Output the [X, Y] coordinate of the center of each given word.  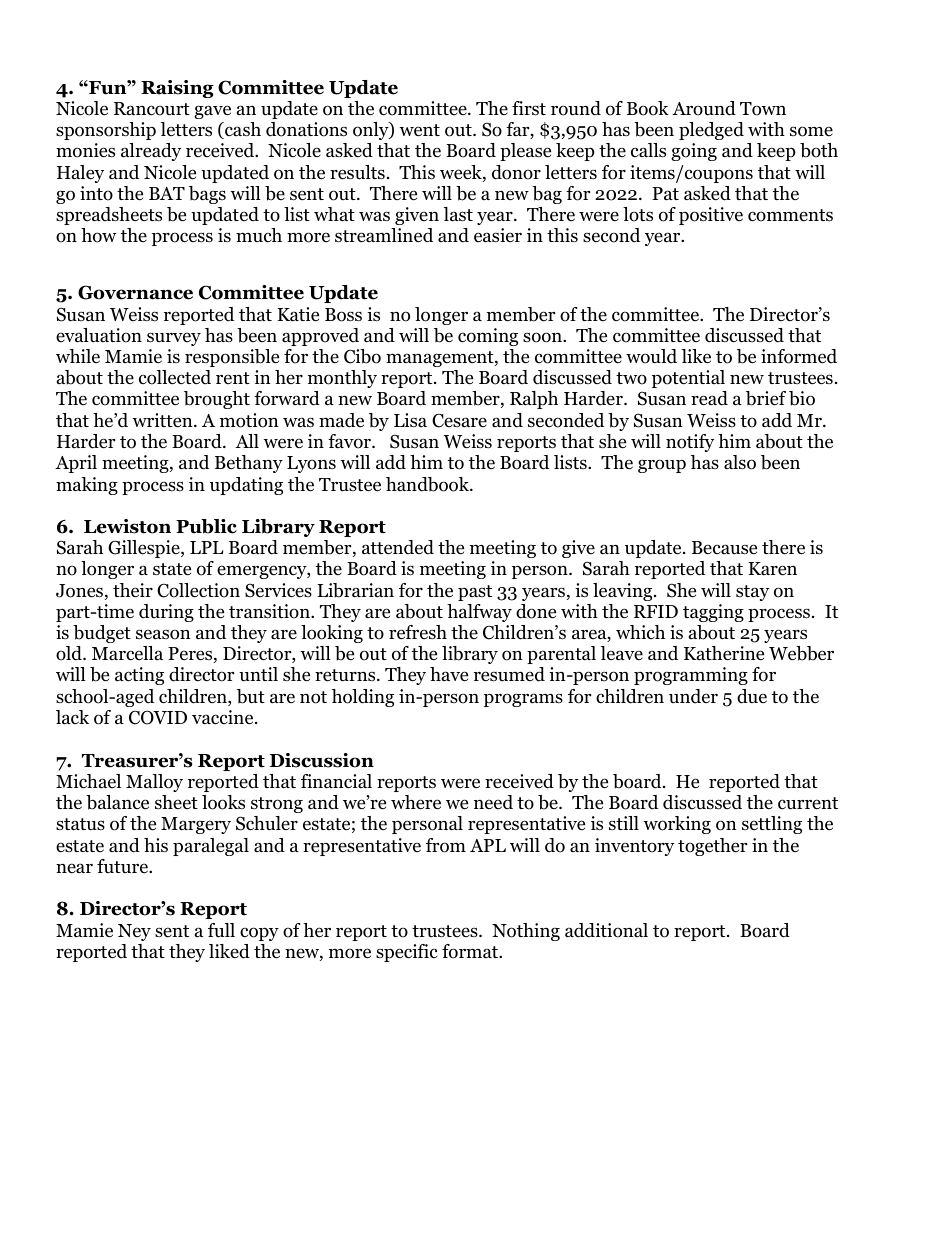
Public [206, 526]
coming [488, 337]
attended [398, 547]
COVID [158, 717]
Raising [177, 89]
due [752, 696]
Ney [134, 932]
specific [407, 953]
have [449, 674]
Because [724, 548]
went [419, 130]
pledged [711, 131]
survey [174, 339]
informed [799, 356]
